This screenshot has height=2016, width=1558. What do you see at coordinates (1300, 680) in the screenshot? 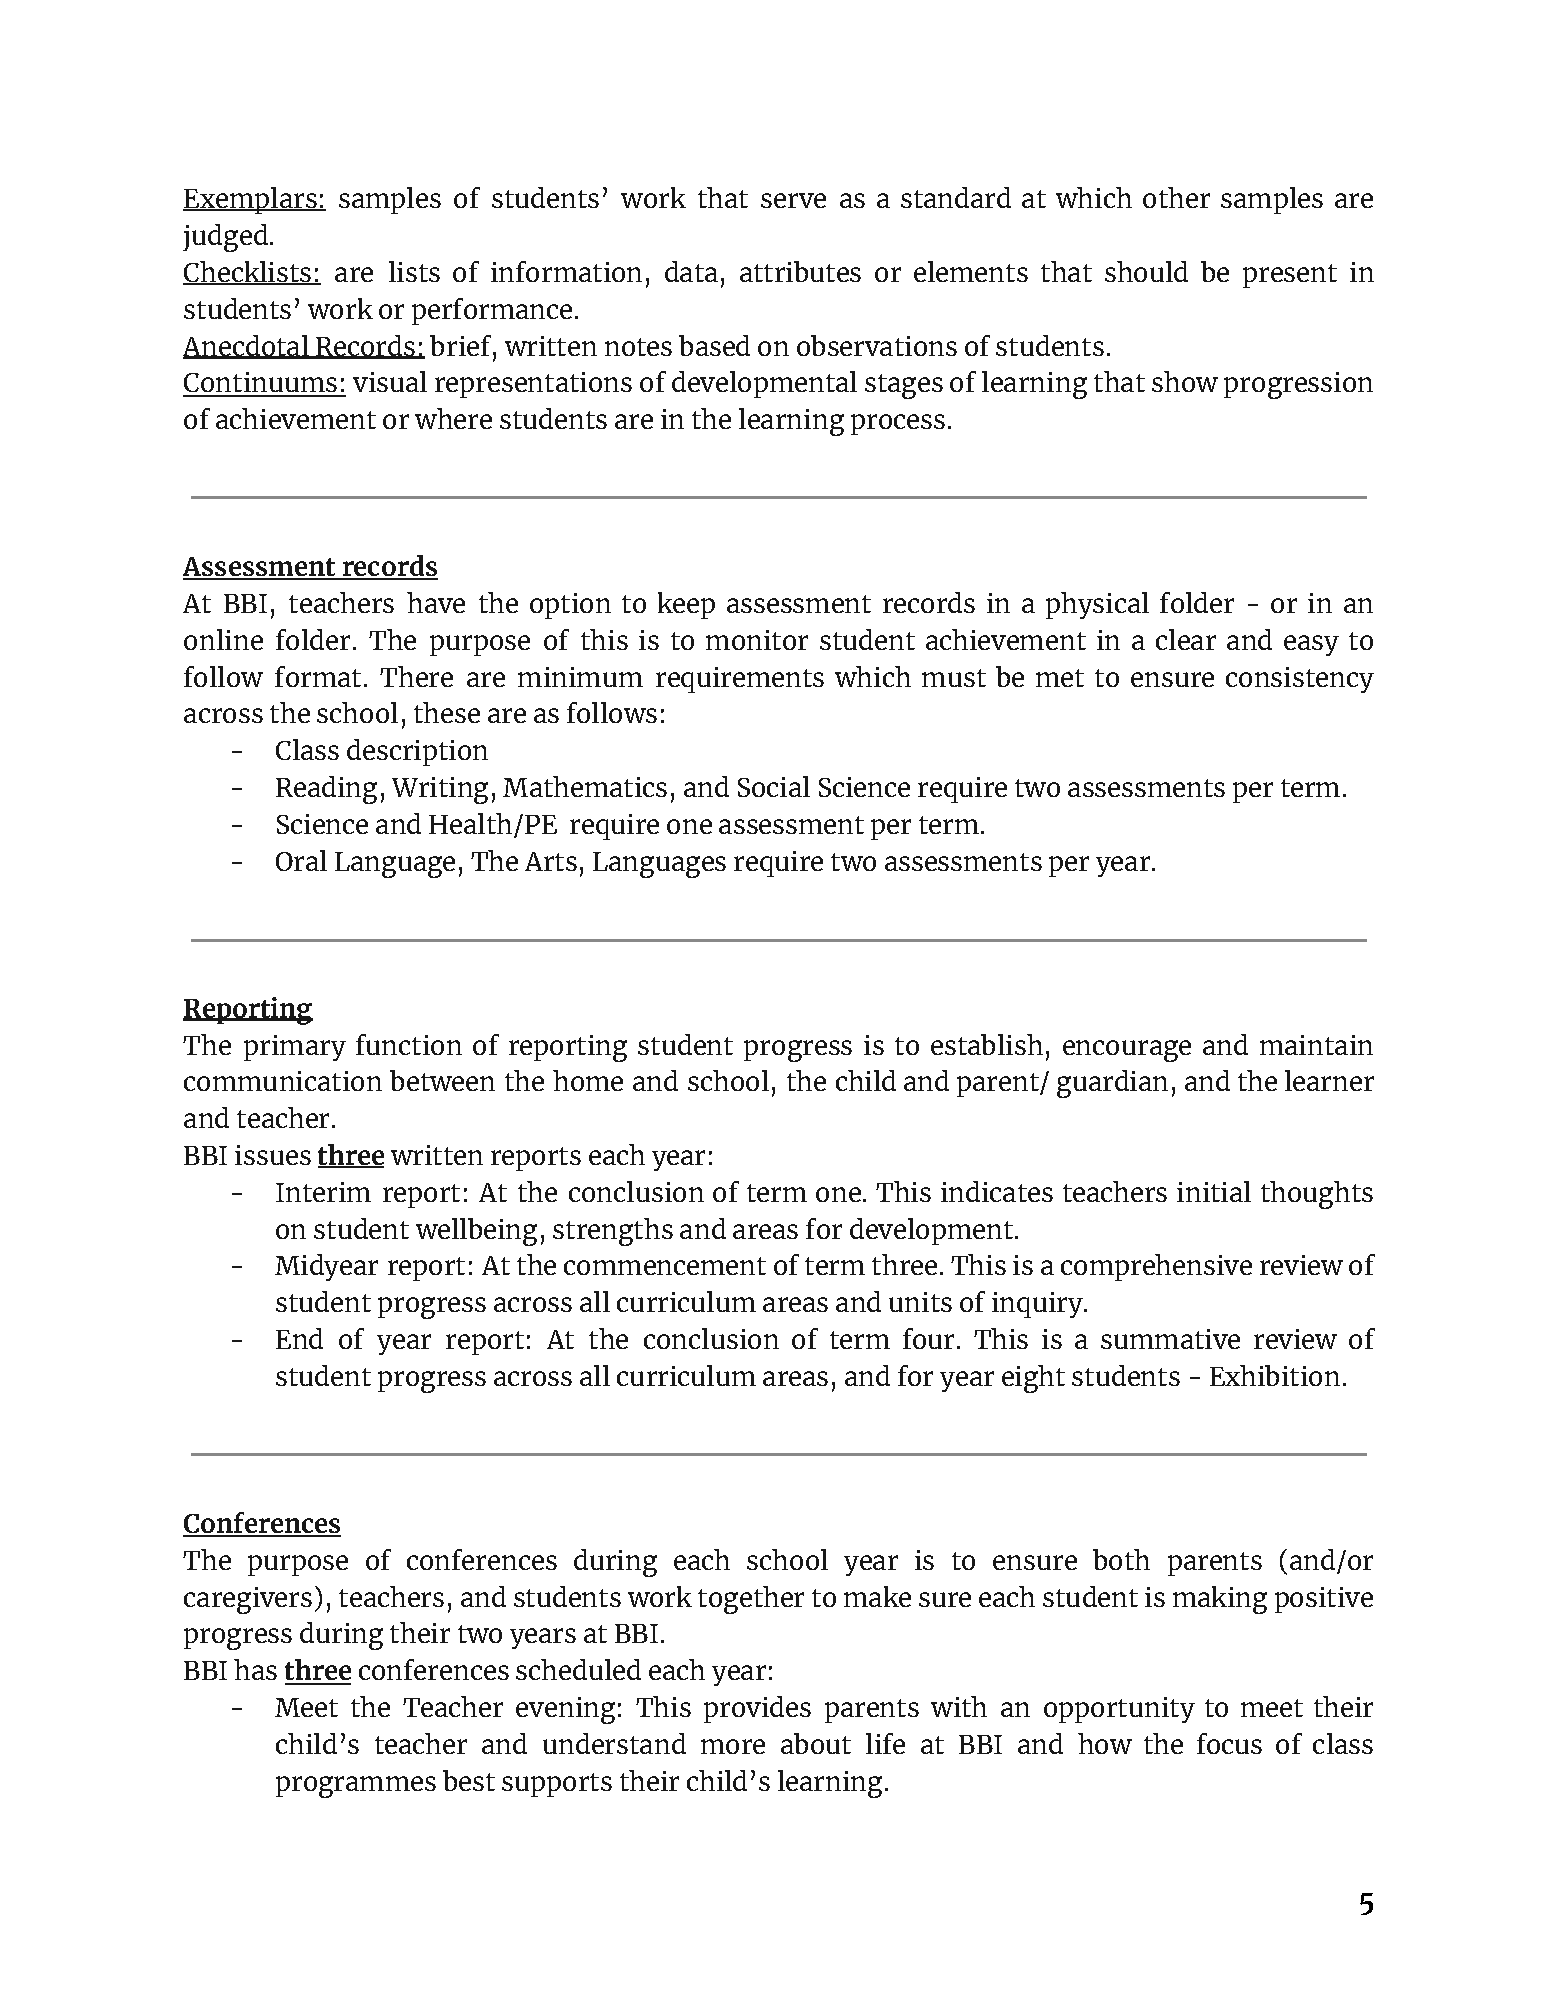
I see `consistency` at bounding box center [1300, 680].
